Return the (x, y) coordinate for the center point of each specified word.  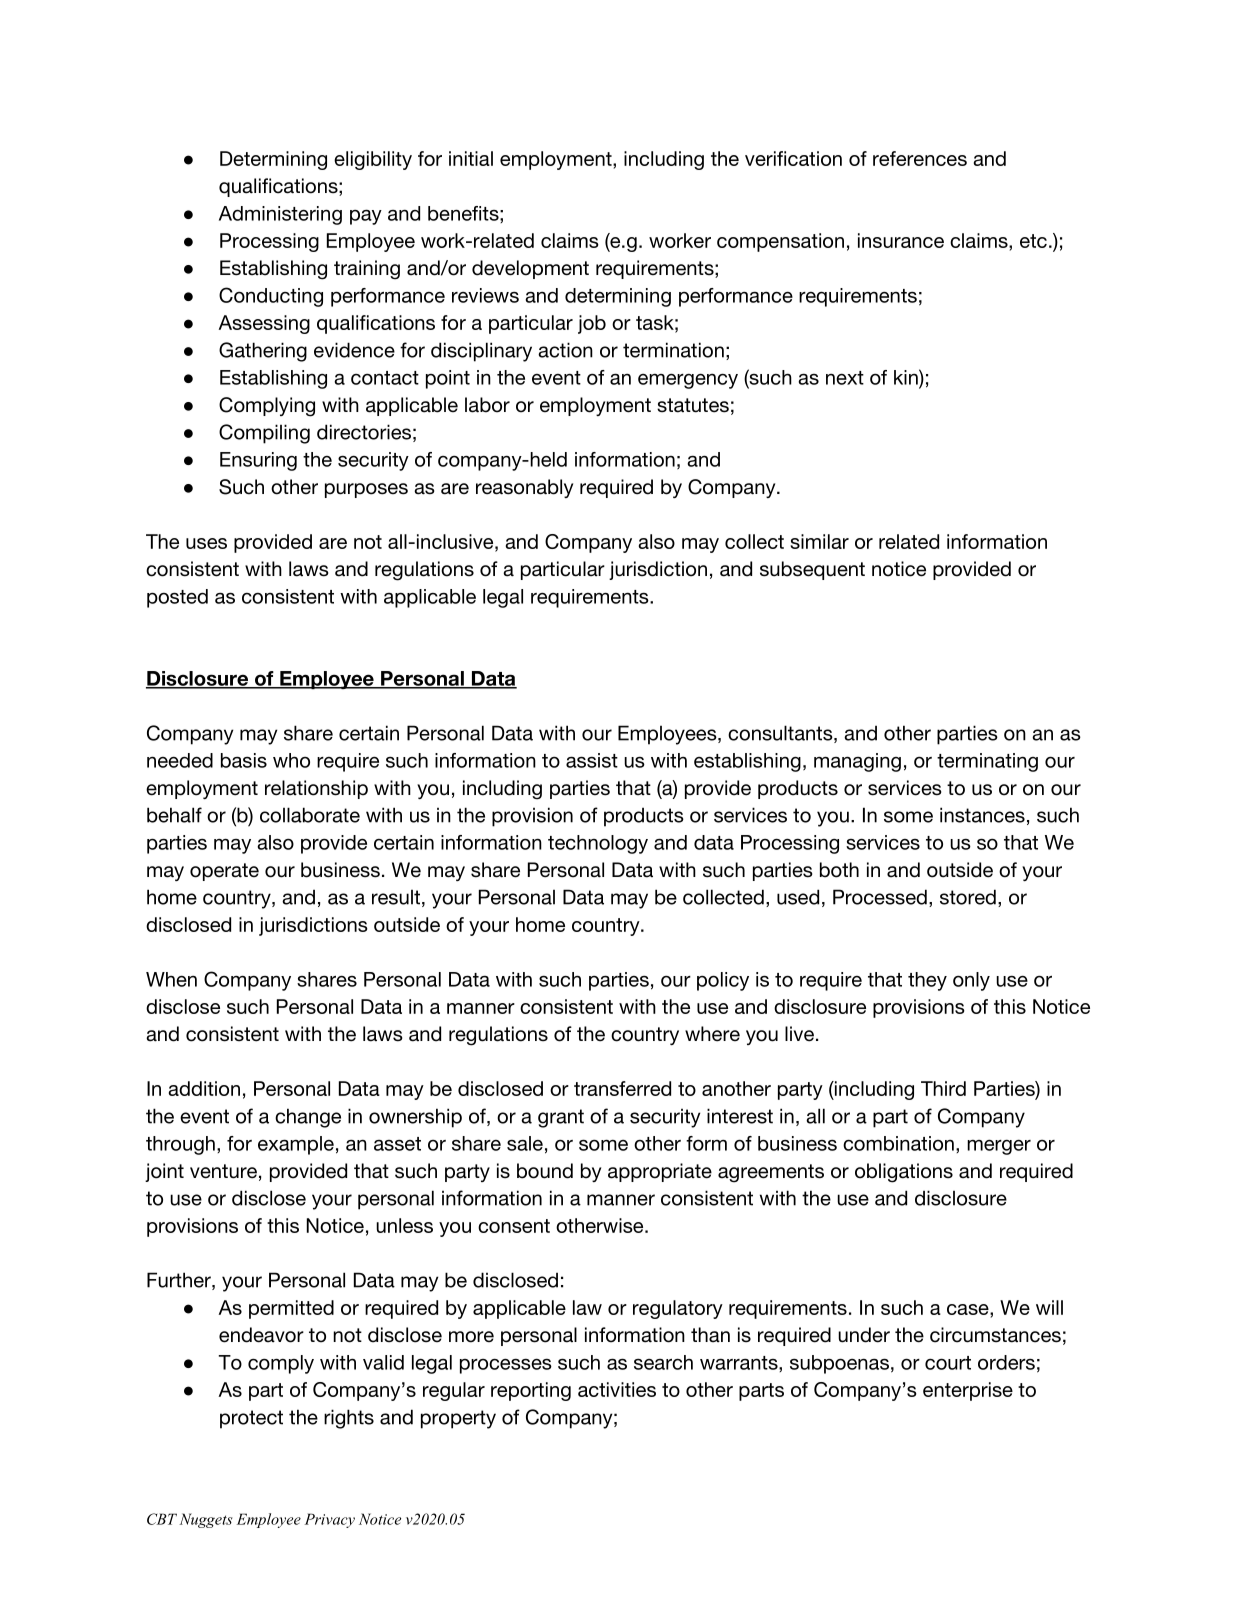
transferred (622, 1088)
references (920, 158)
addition (204, 1088)
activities (617, 1389)
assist (592, 760)
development (530, 269)
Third (943, 1088)
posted (177, 598)
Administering (280, 215)
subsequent (812, 570)
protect (251, 1419)
